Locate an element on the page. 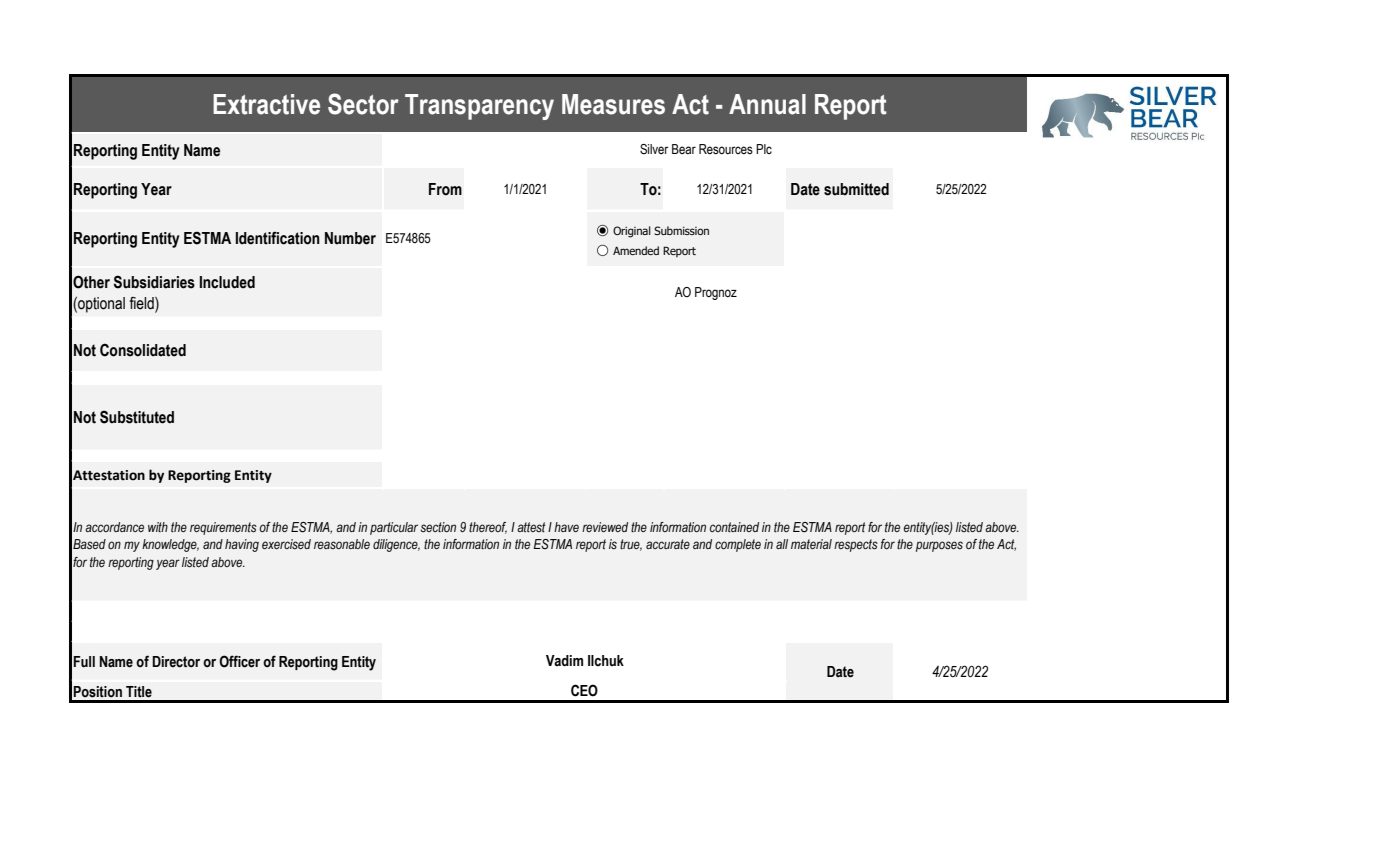  Director is located at coordinates (176, 662).
